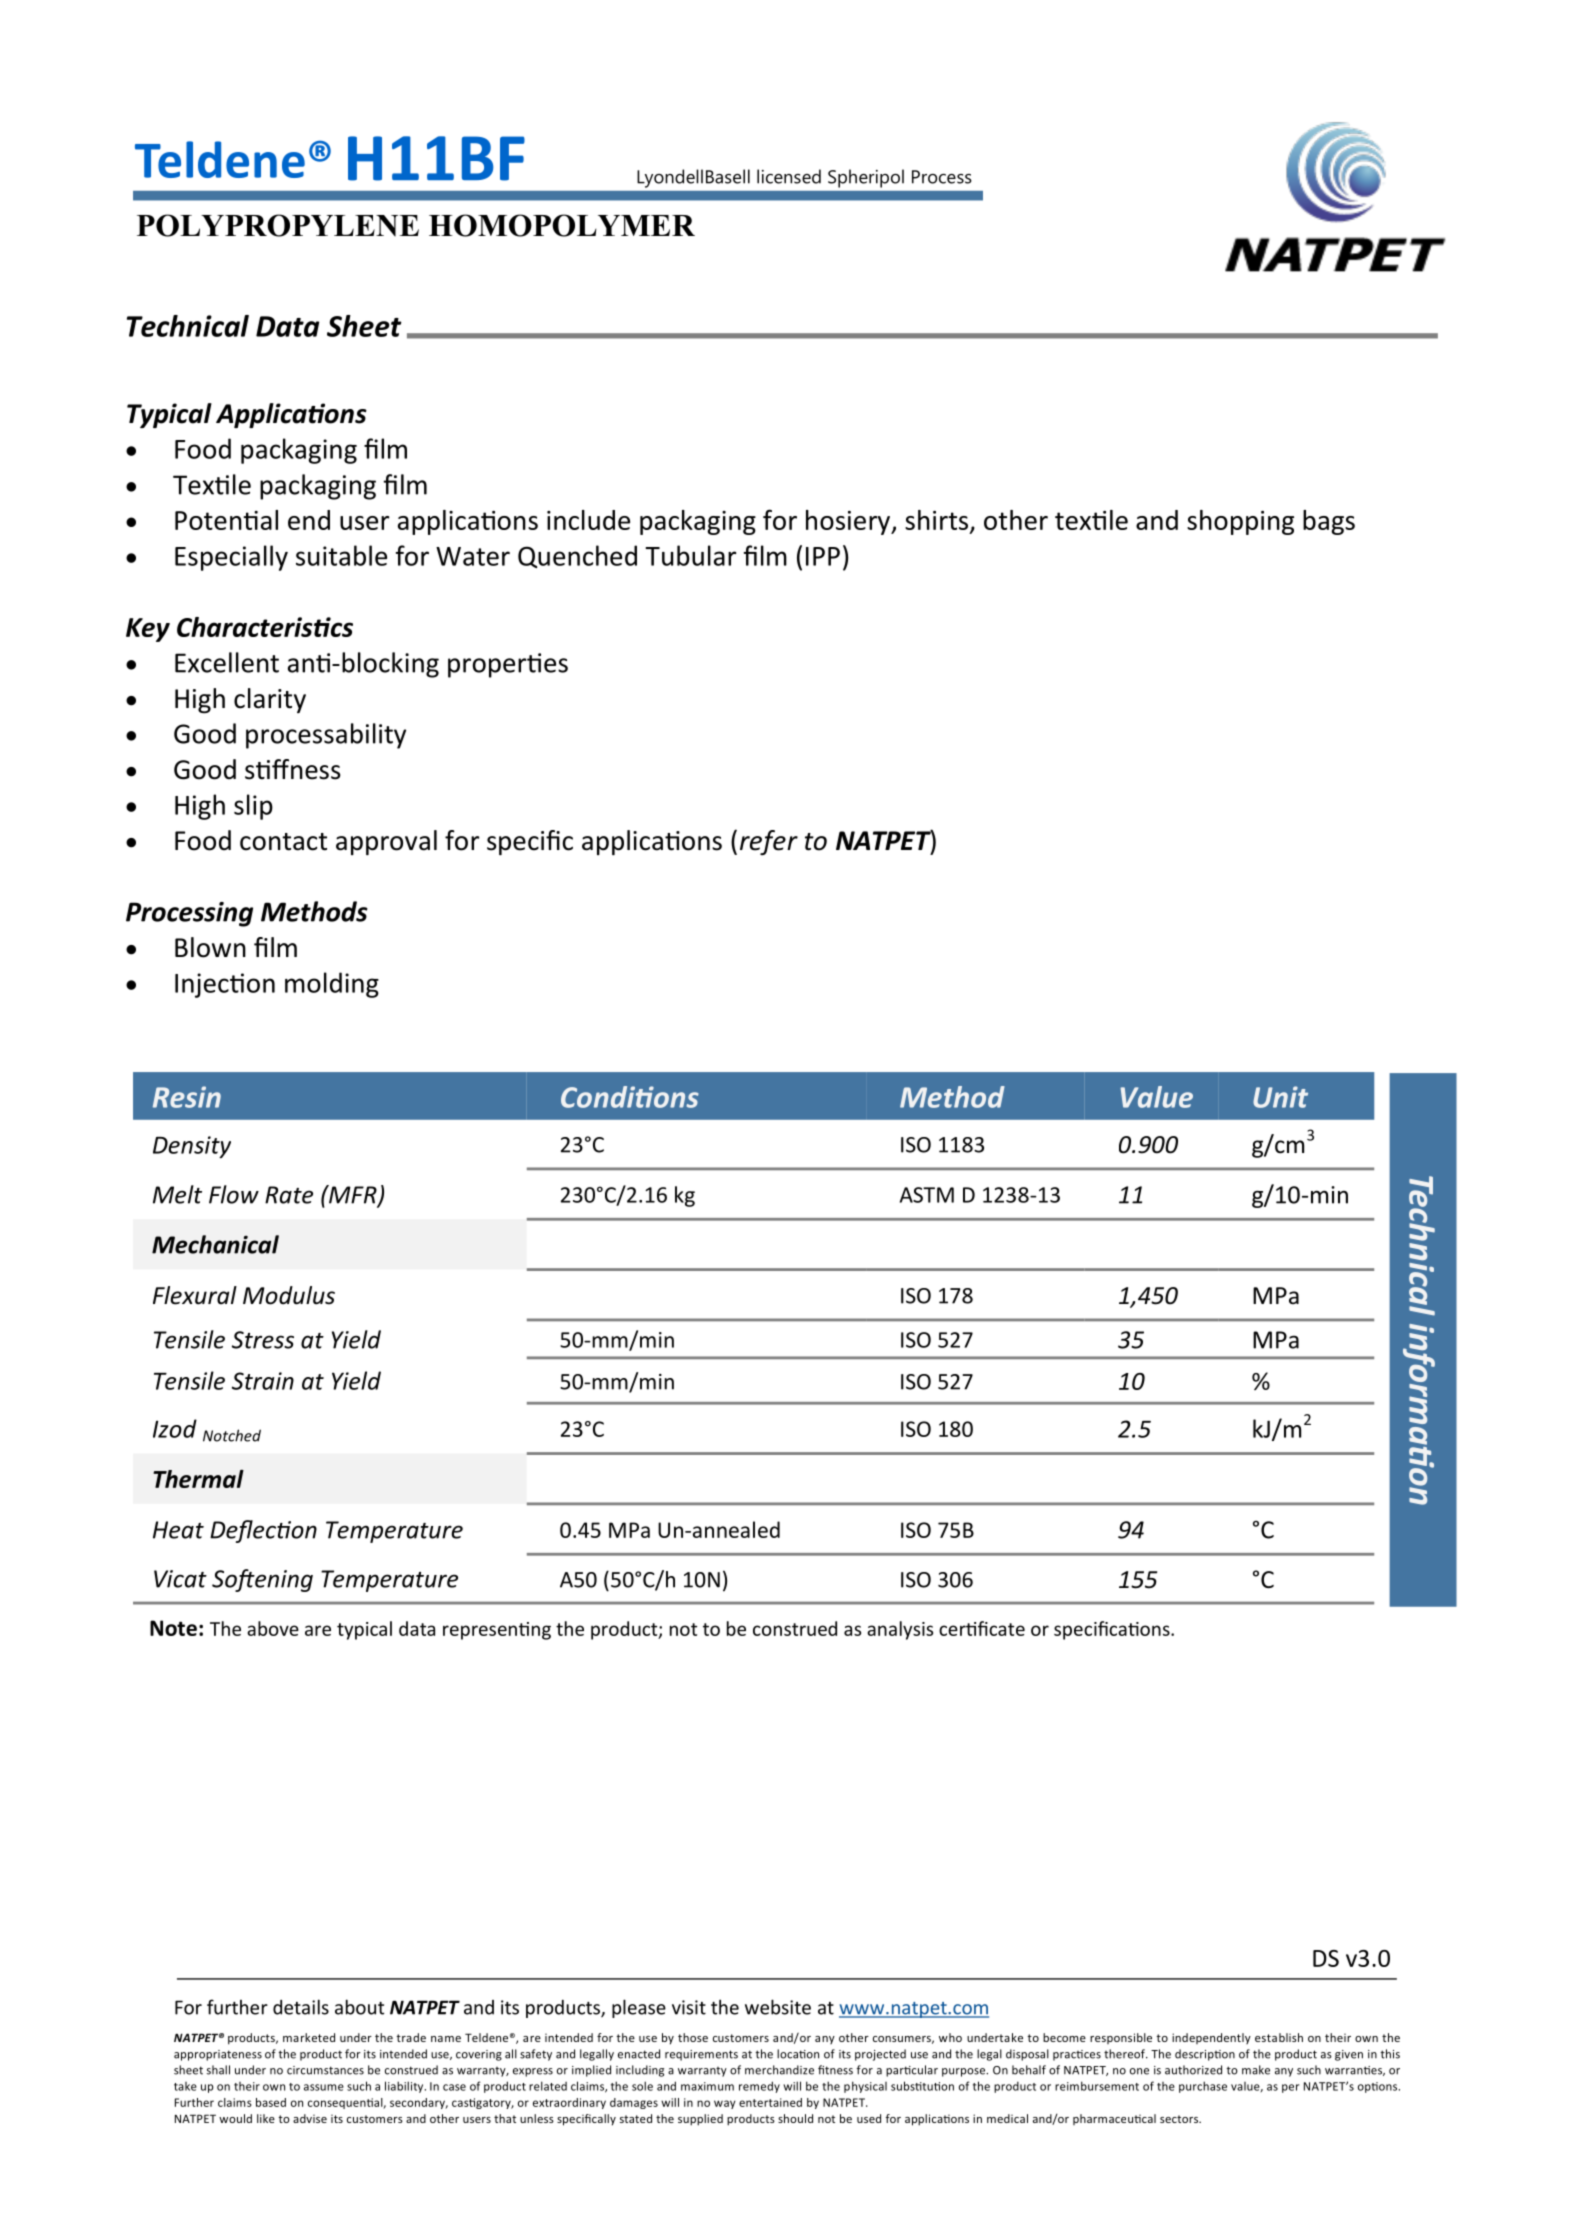 Image resolution: width=1577 pixels, height=2231 pixels. Describe the element at coordinates (630, 1097) in the image. I see `Conditions` at that location.
